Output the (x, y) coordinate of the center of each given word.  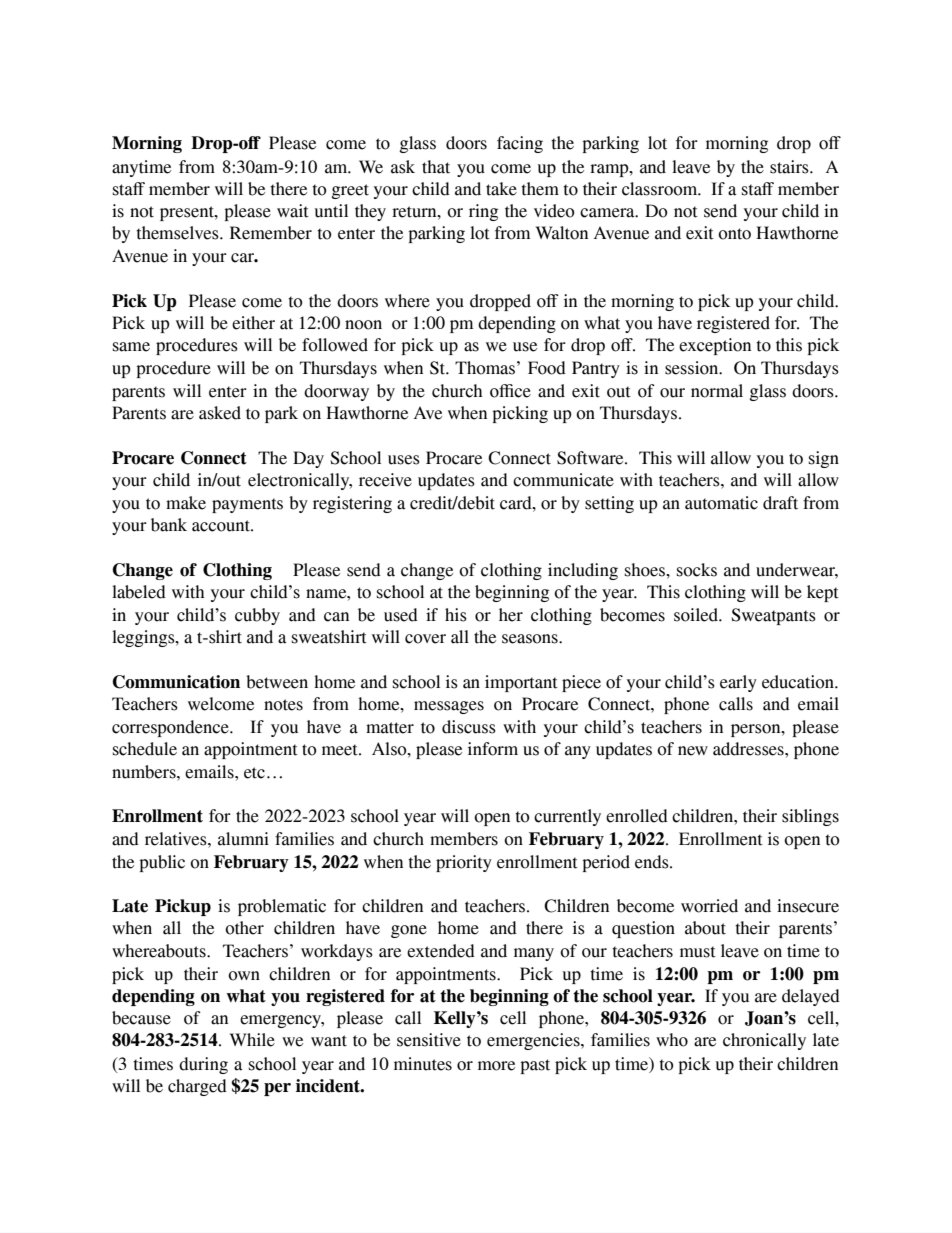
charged (197, 1087)
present (188, 213)
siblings (810, 817)
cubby (257, 616)
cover (425, 639)
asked (220, 413)
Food (547, 368)
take (501, 189)
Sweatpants (773, 616)
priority (464, 863)
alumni (243, 839)
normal (717, 391)
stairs (790, 167)
